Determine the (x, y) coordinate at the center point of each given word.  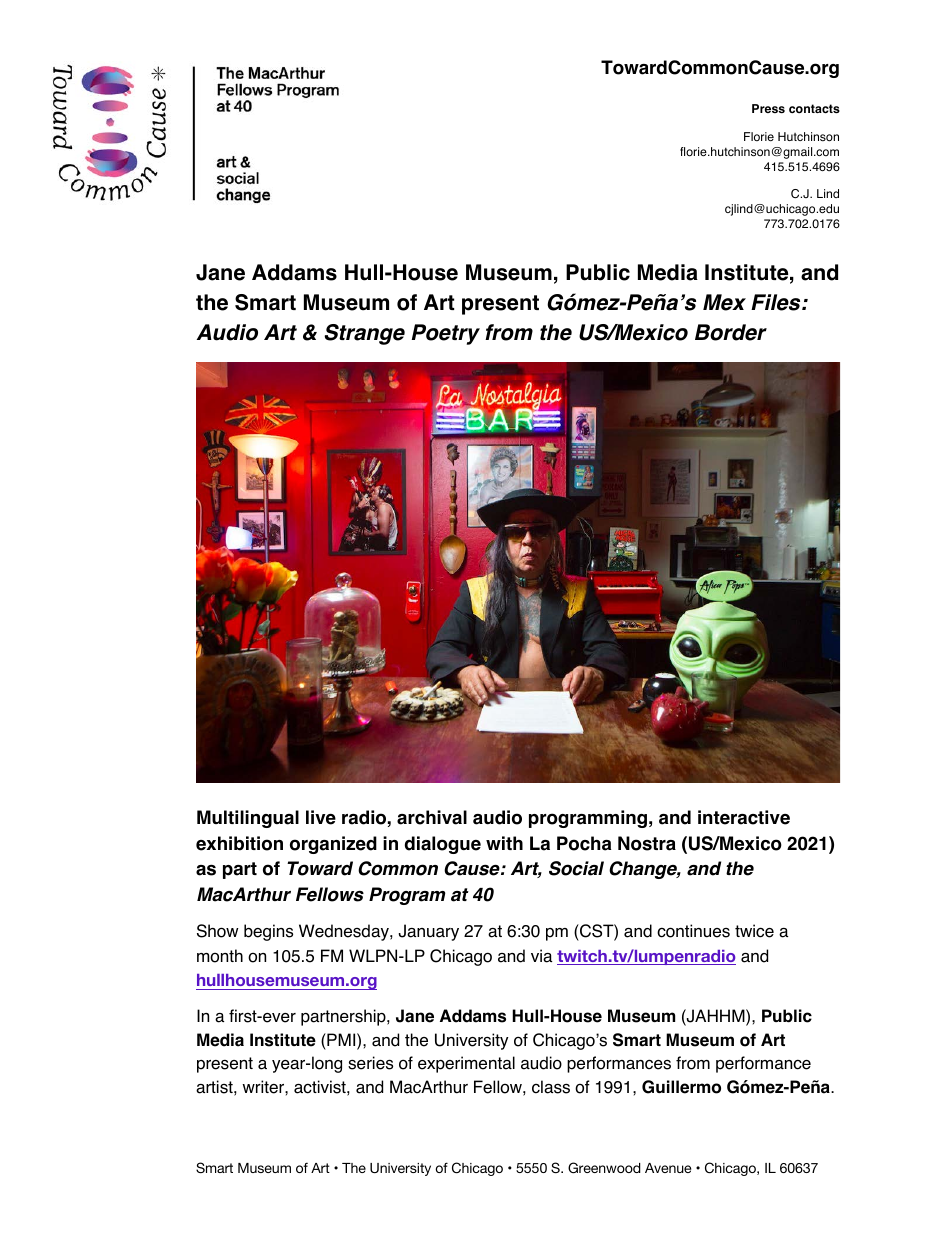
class (551, 1087)
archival (432, 817)
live (321, 817)
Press (768, 108)
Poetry (446, 334)
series (370, 1063)
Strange (364, 334)
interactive (744, 817)
